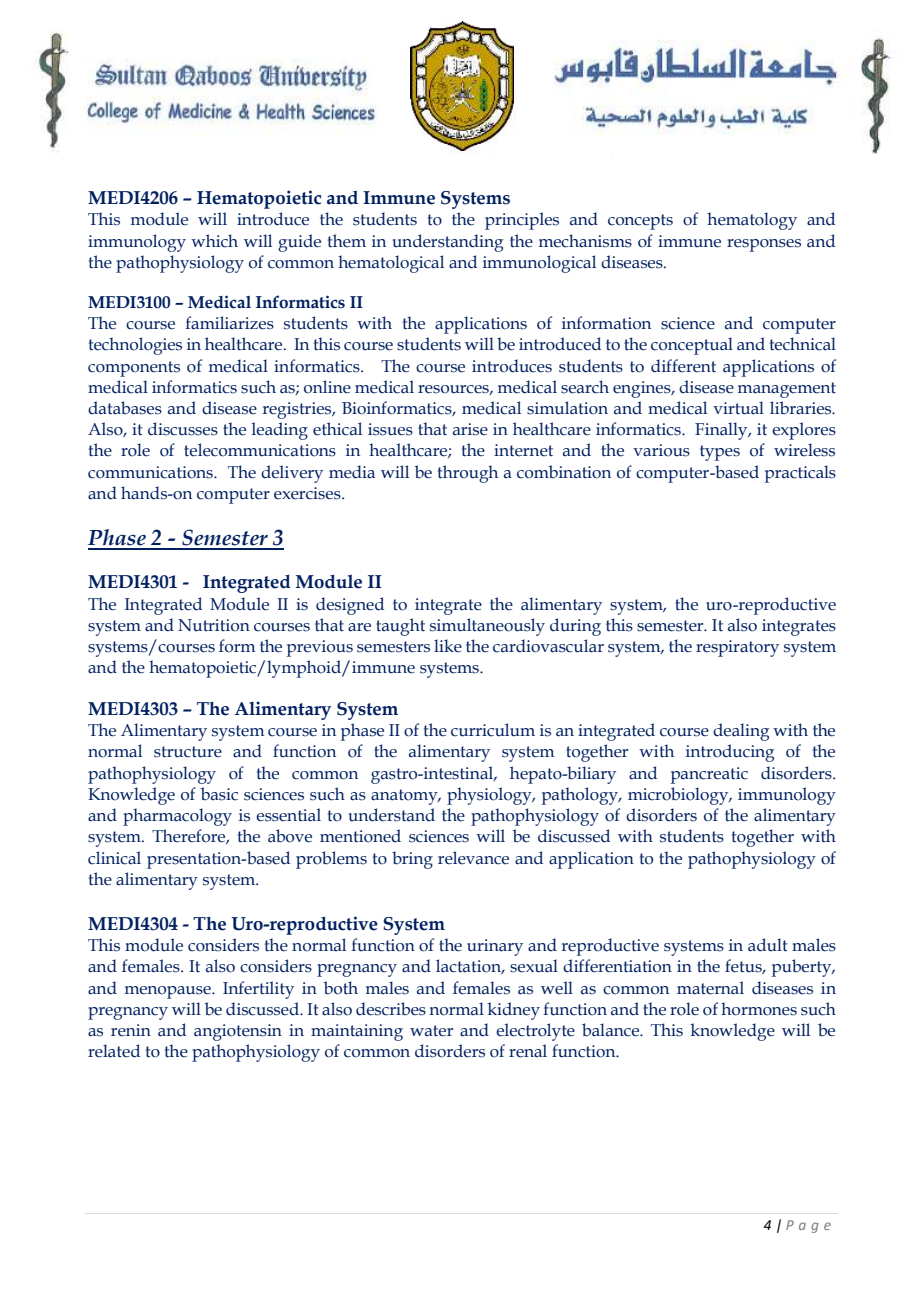  Describe the element at coordinates (188, 752) in the screenshot. I see `structure` at that location.
